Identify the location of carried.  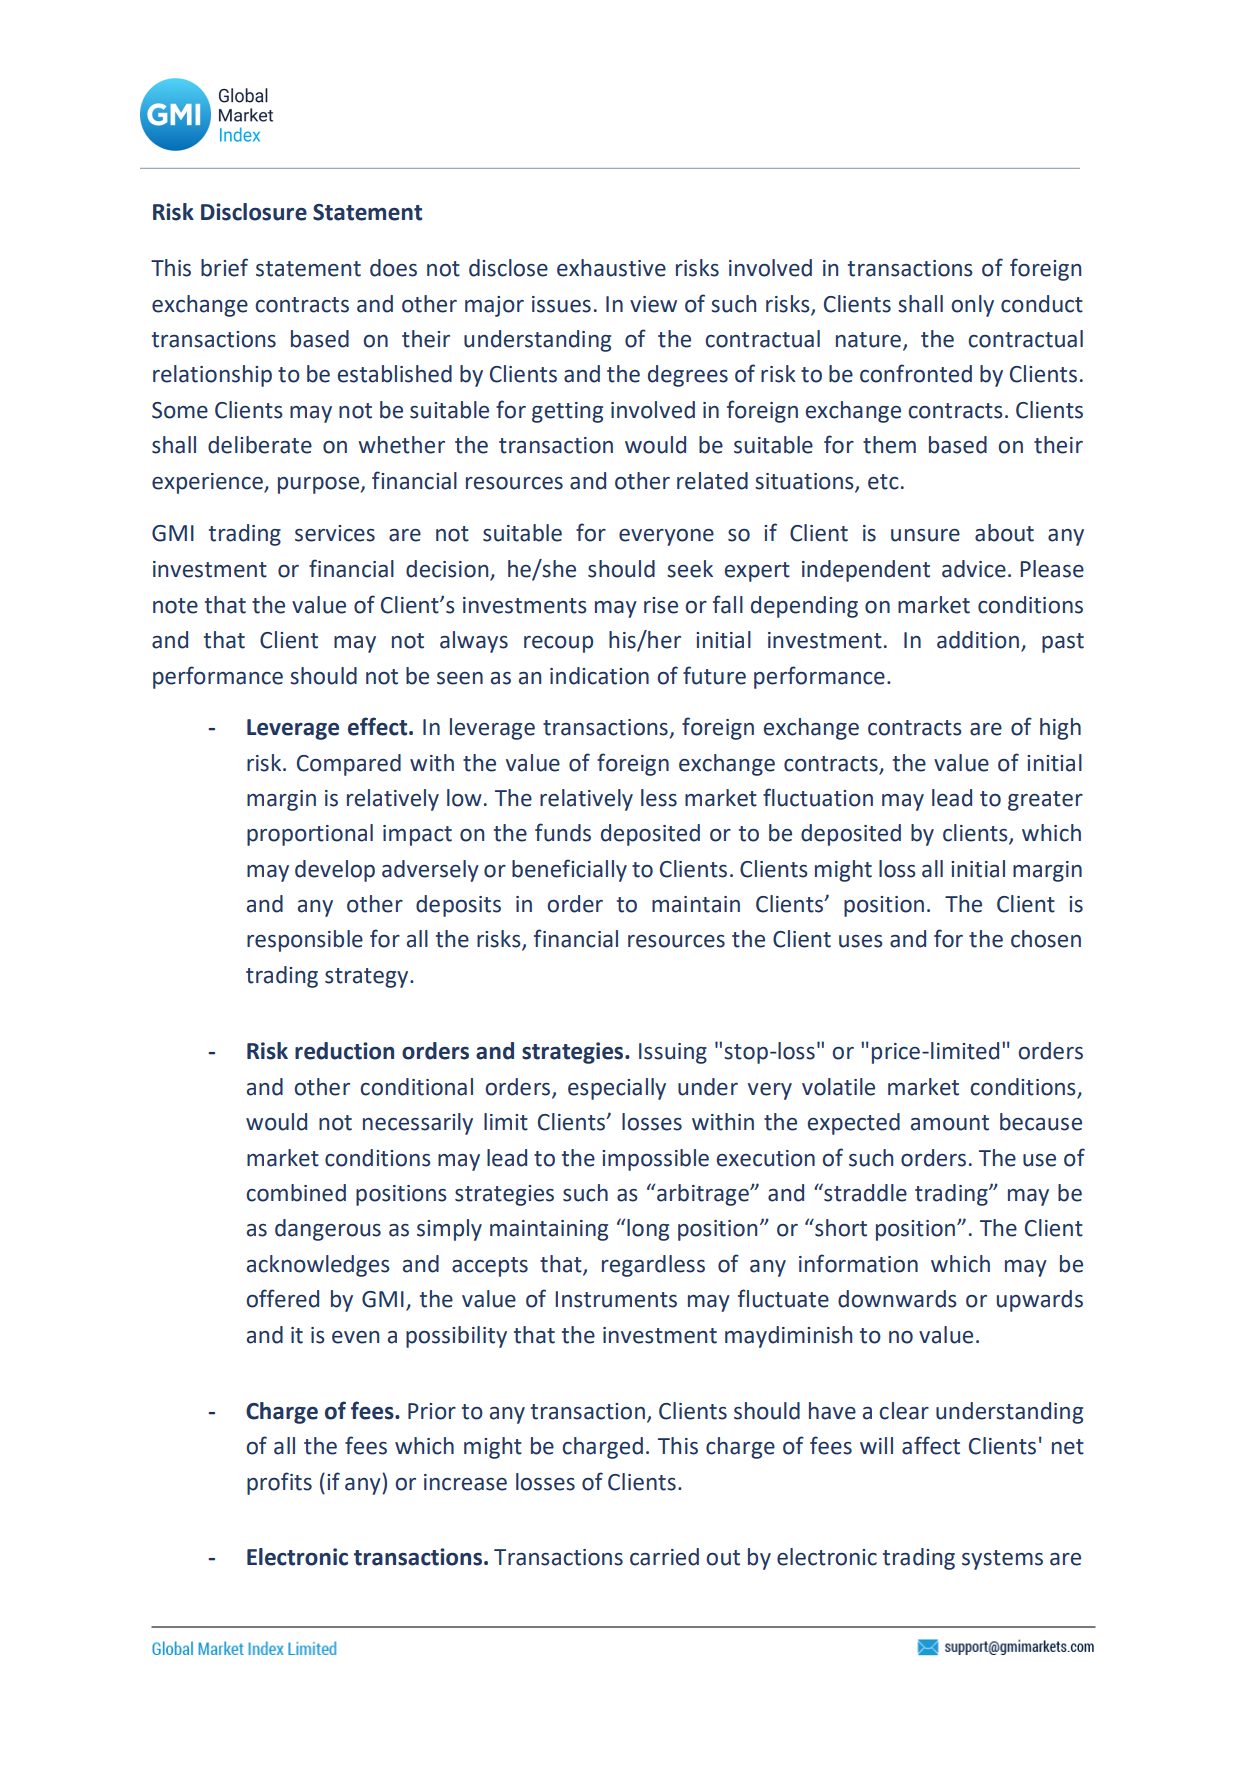
(664, 1557).
